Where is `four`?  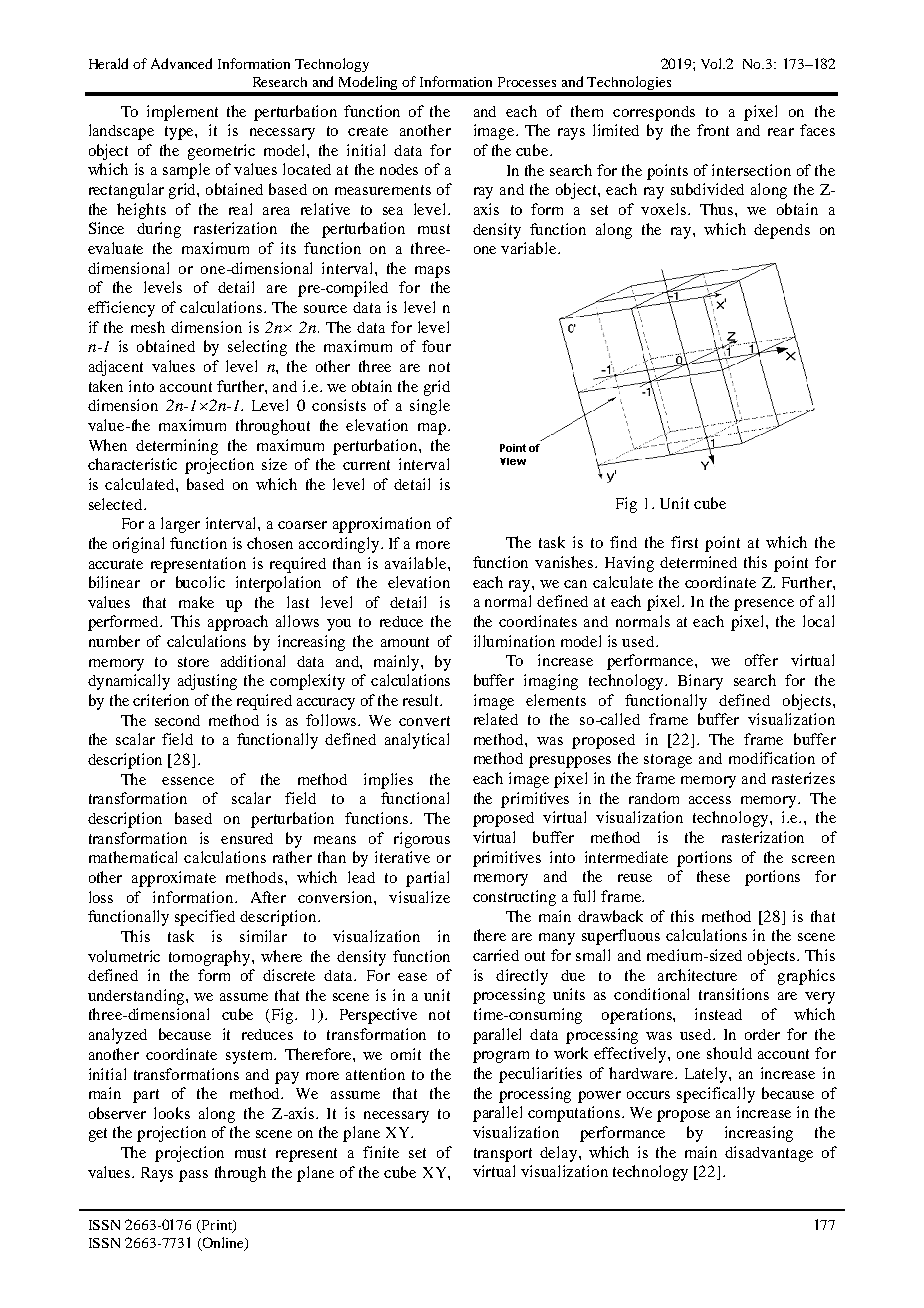 four is located at coordinates (436, 346).
